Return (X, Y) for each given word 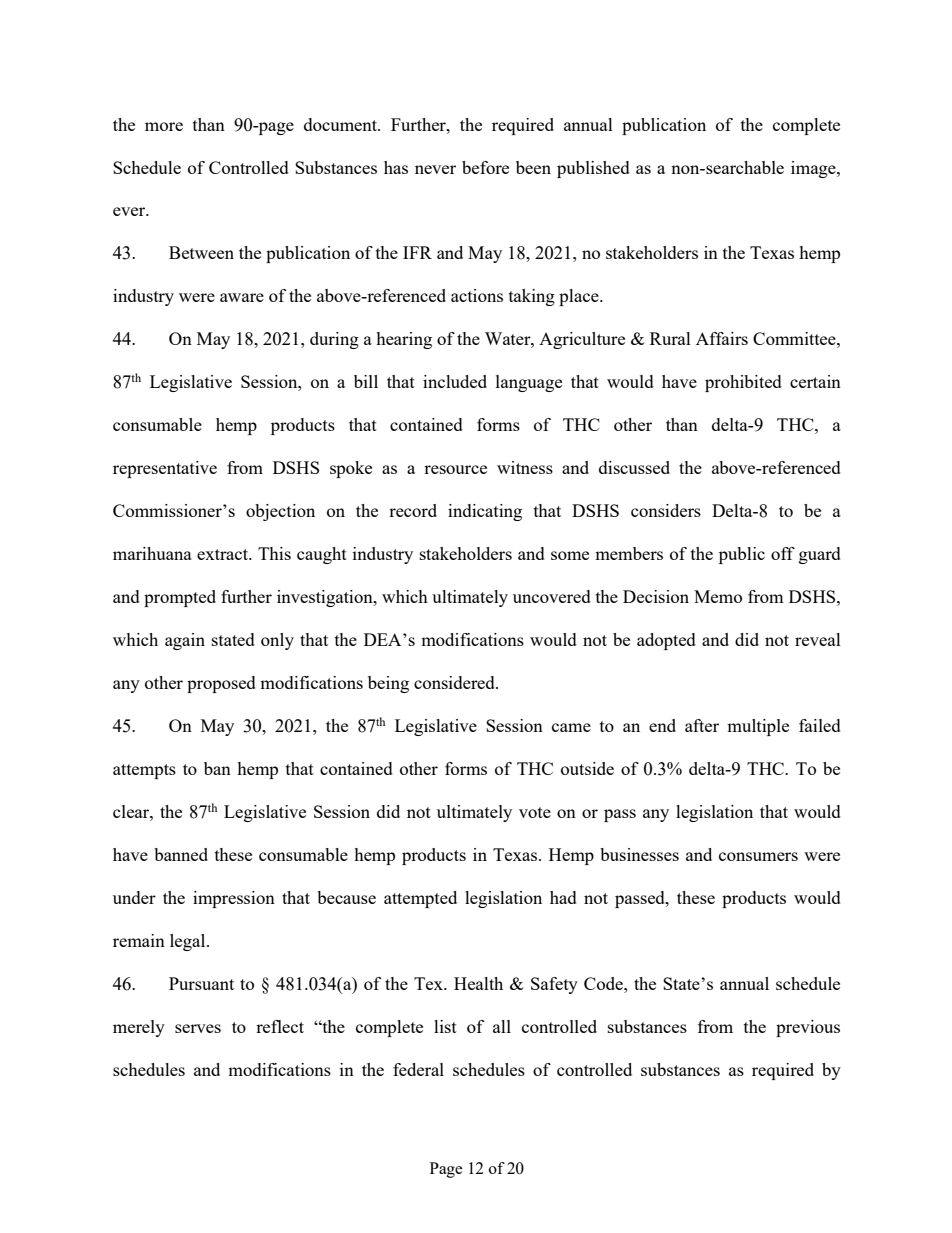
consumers (758, 856)
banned (181, 854)
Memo (718, 596)
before (485, 167)
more (164, 126)
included (455, 381)
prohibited (743, 383)
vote (535, 812)
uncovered (552, 596)
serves (198, 1028)
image (814, 169)
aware (242, 297)
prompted (180, 598)
